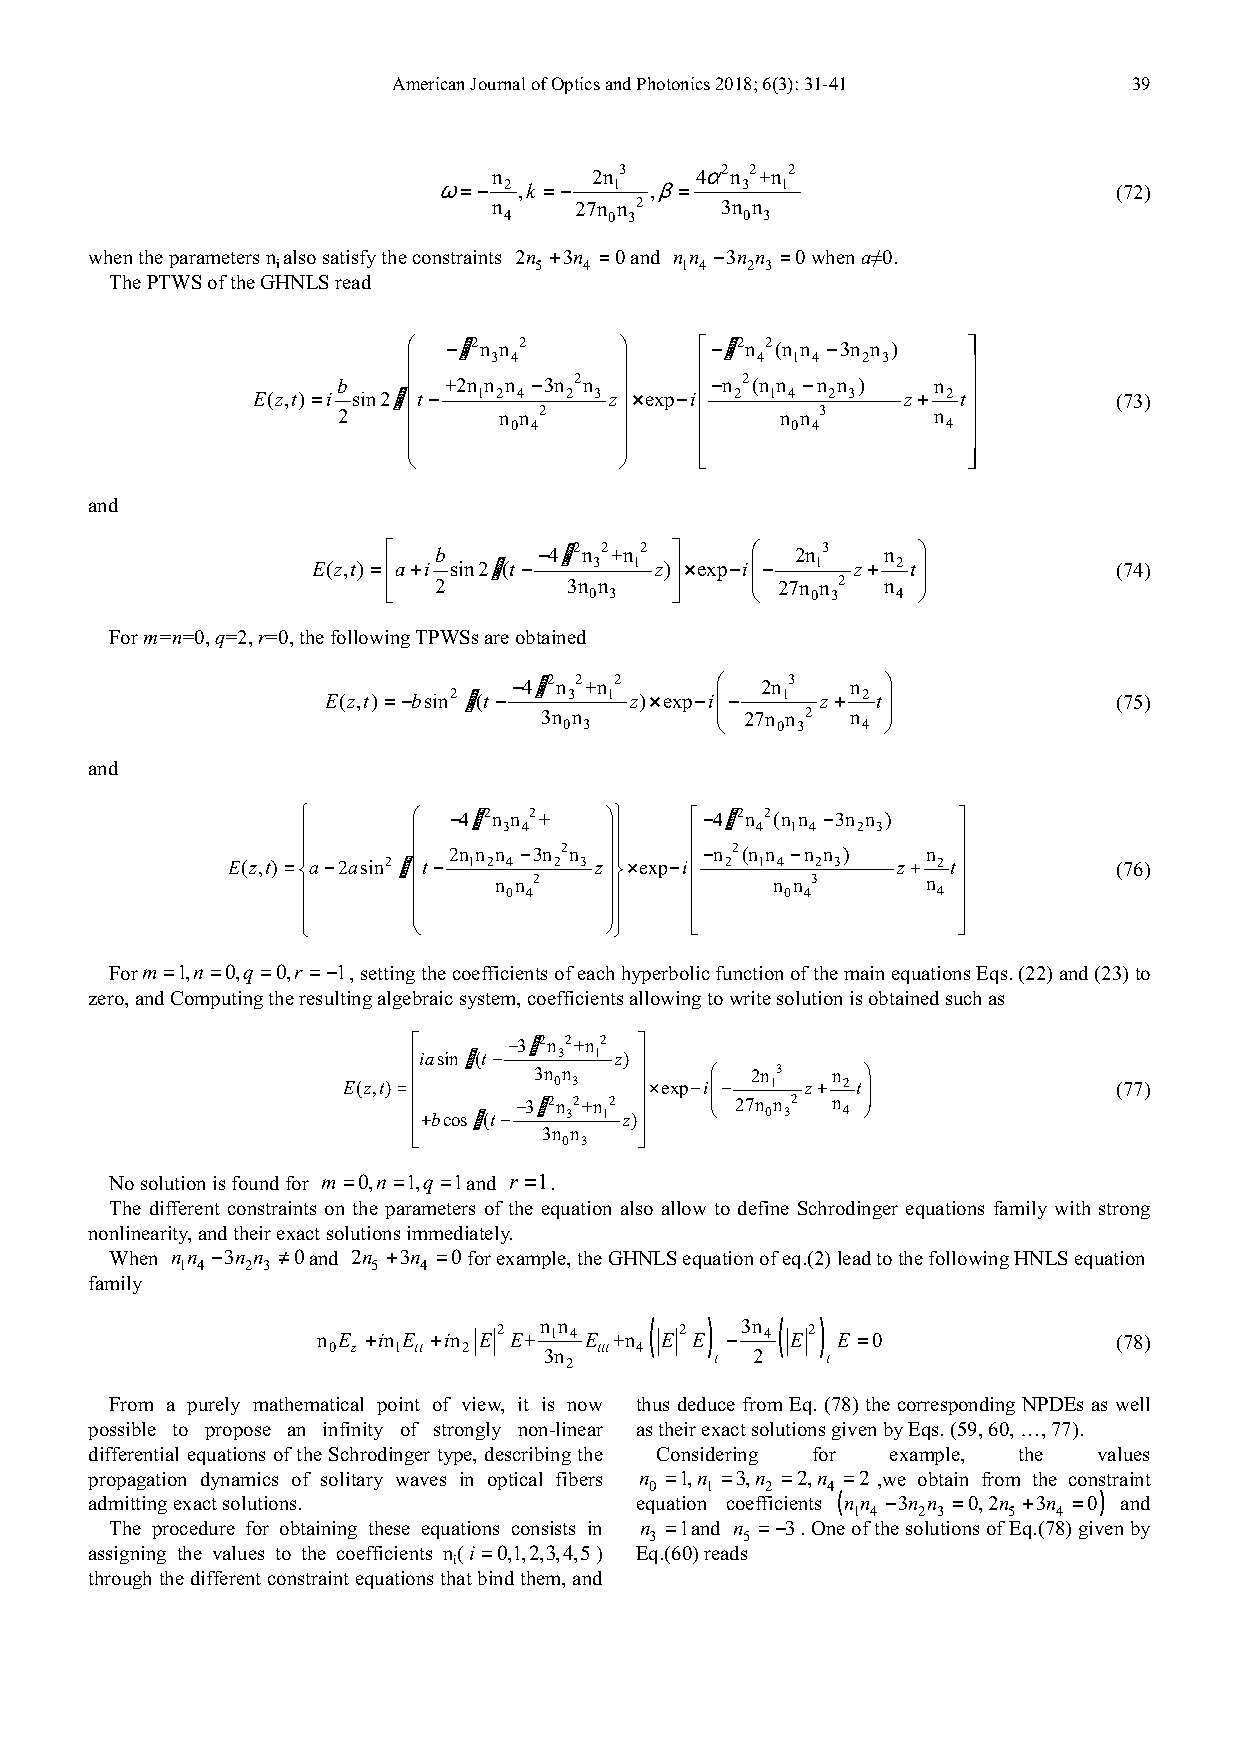  I want to click on Optics, so click(576, 85).
